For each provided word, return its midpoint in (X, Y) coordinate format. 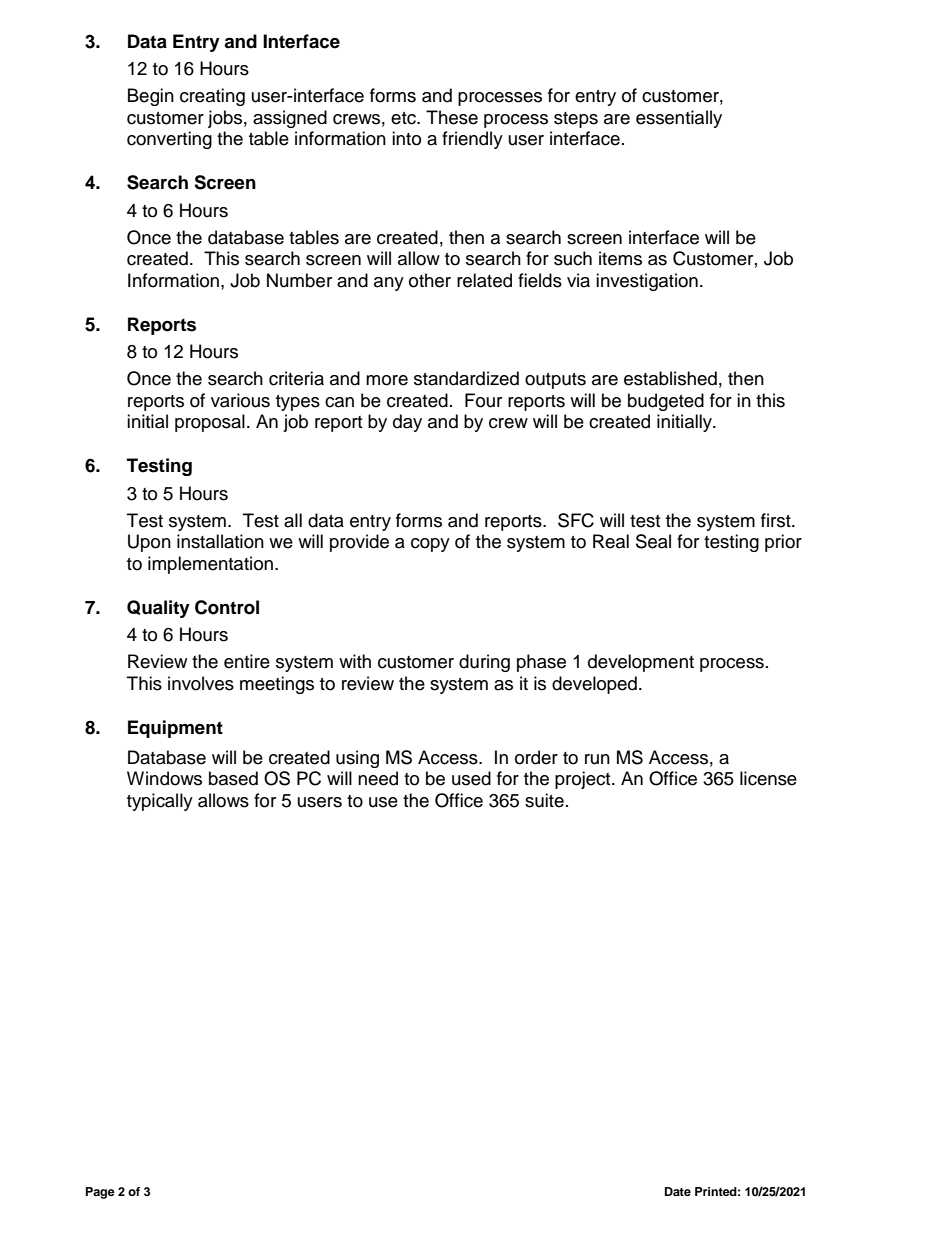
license (768, 778)
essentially (679, 119)
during (484, 663)
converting (169, 140)
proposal (210, 423)
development (641, 663)
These (452, 117)
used (471, 778)
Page (100, 1193)
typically (160, 802)
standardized (466, 378)
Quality (158, 609)
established (670, 378)
